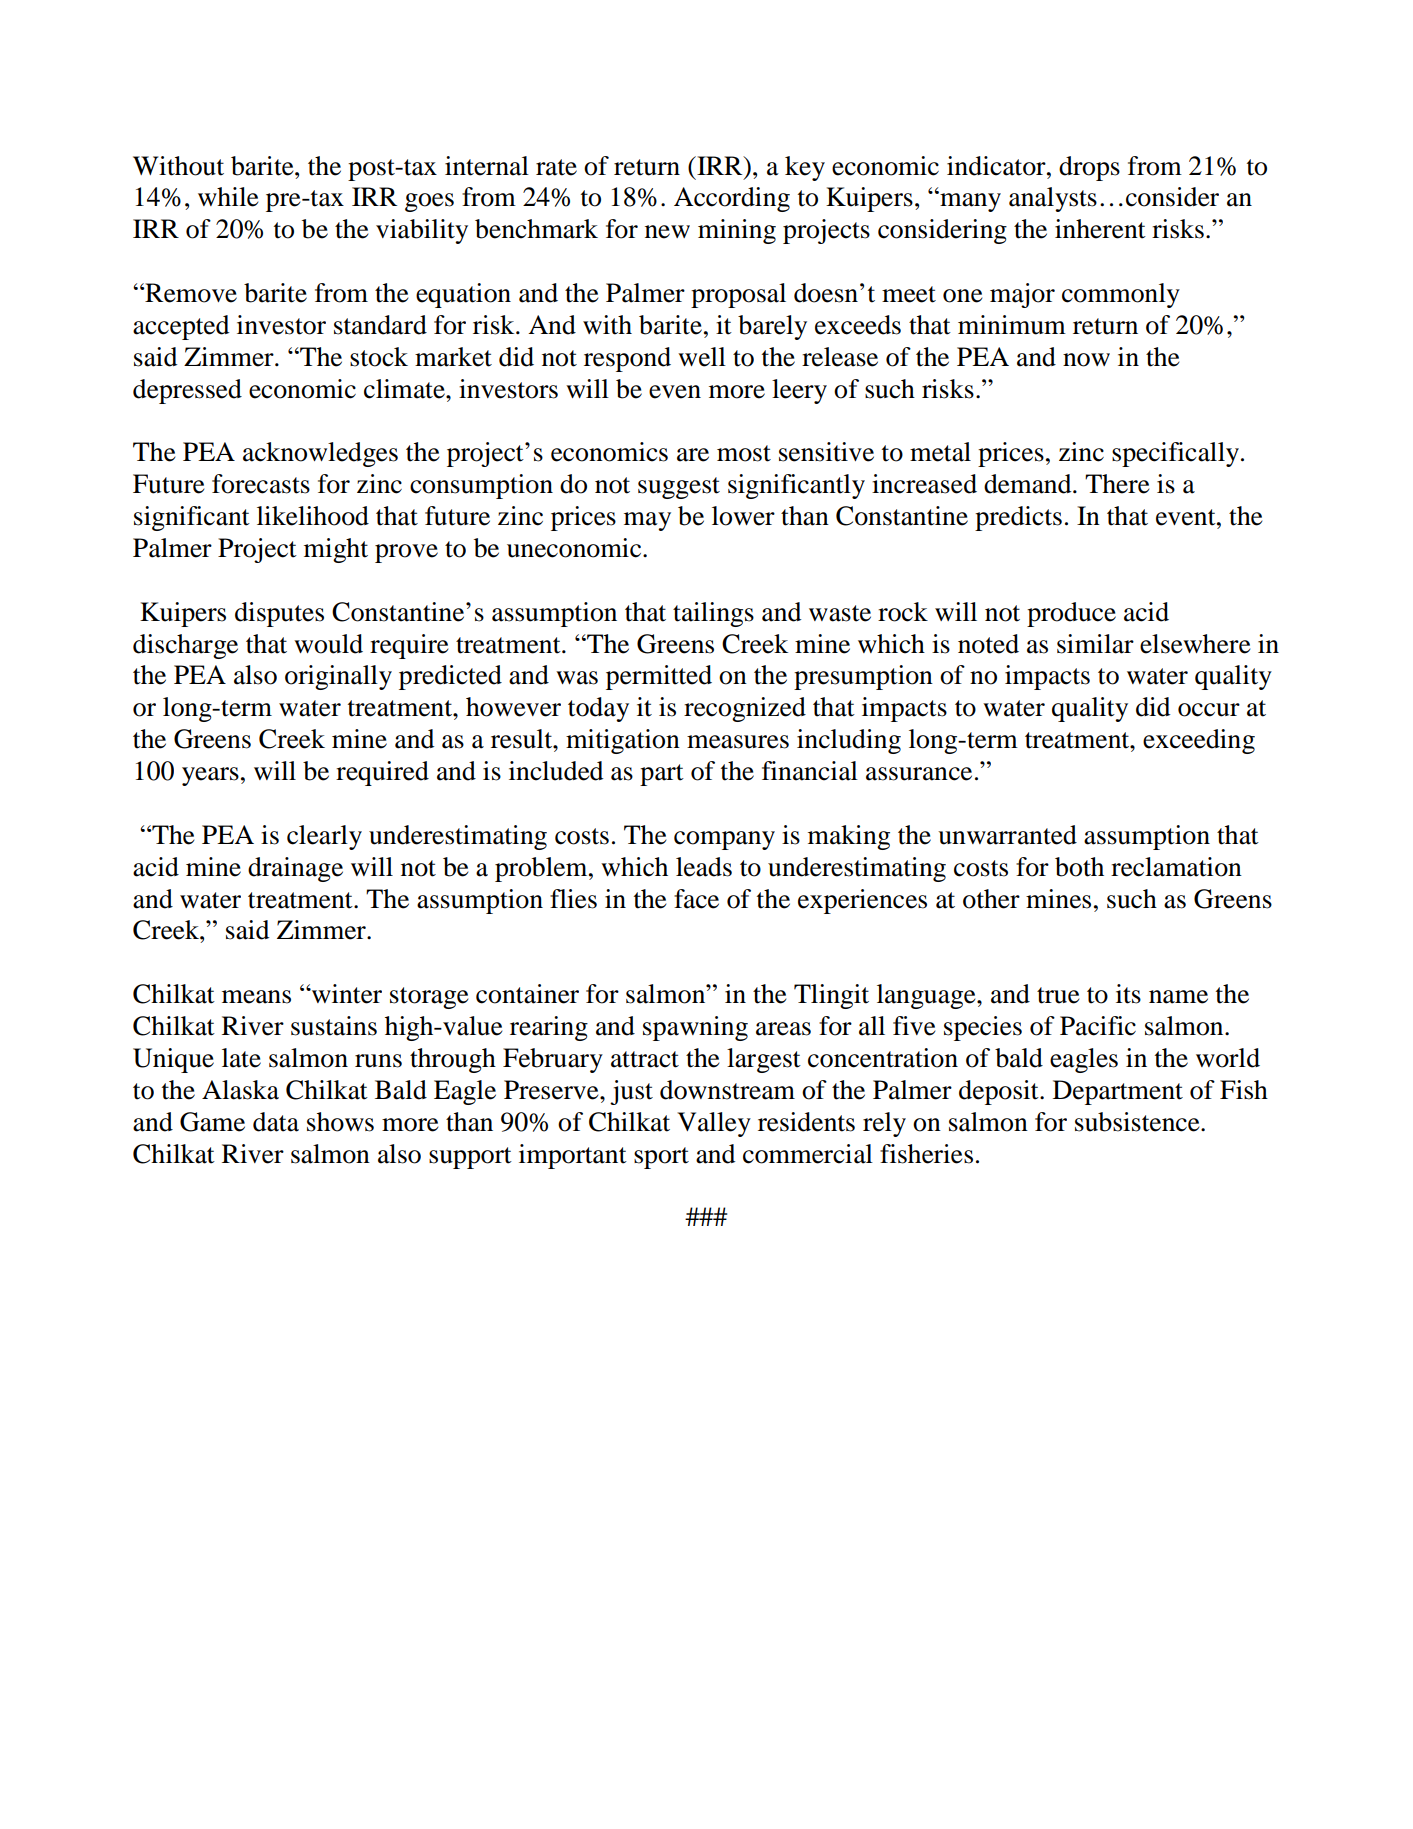  Describe the element at coordinates (228, 197) in the image. I see `while` at that location.
